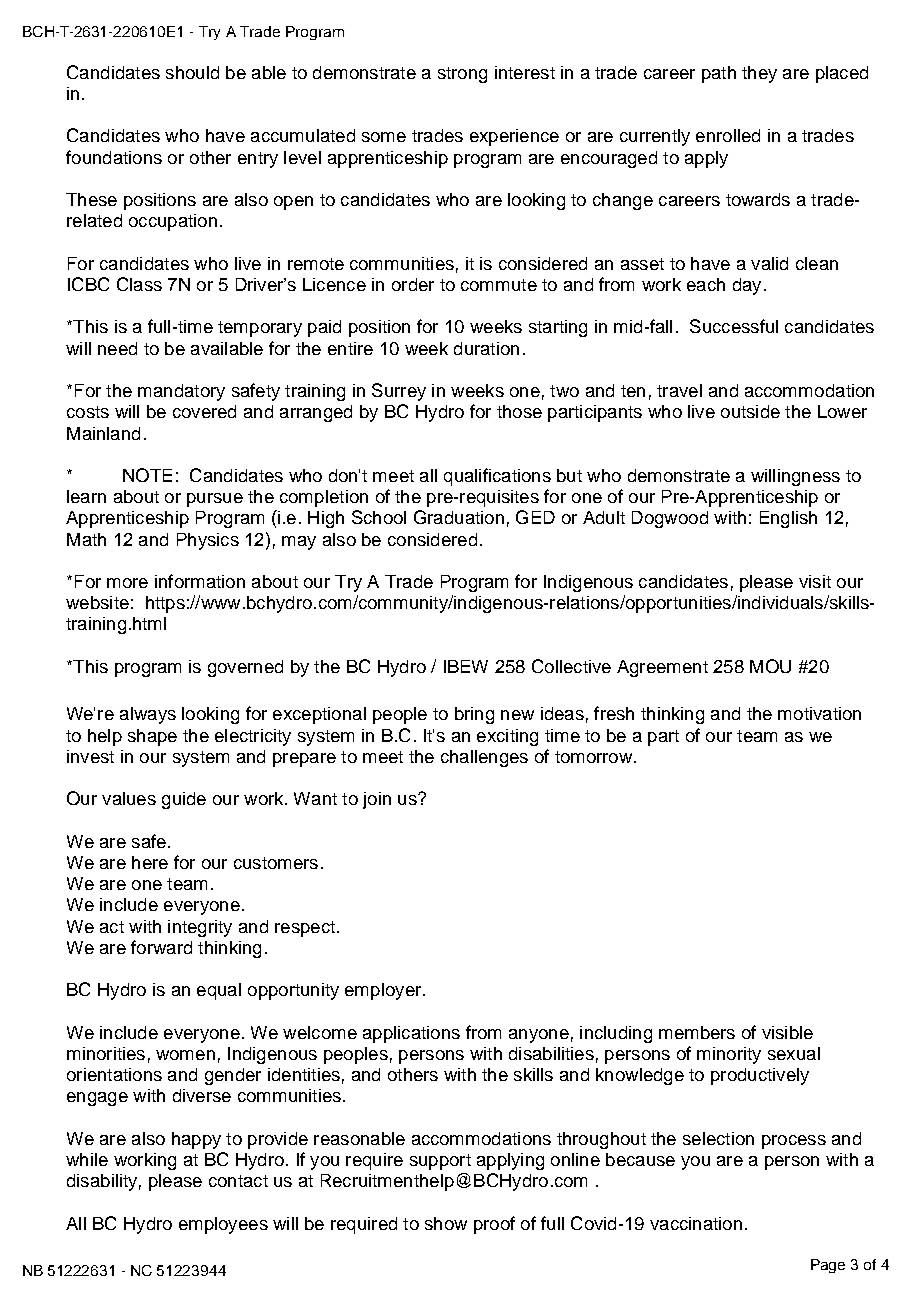  What do you see at coordinates (192, 72) in the screenshot?
I see `should` at bounding box center [192, 72].
